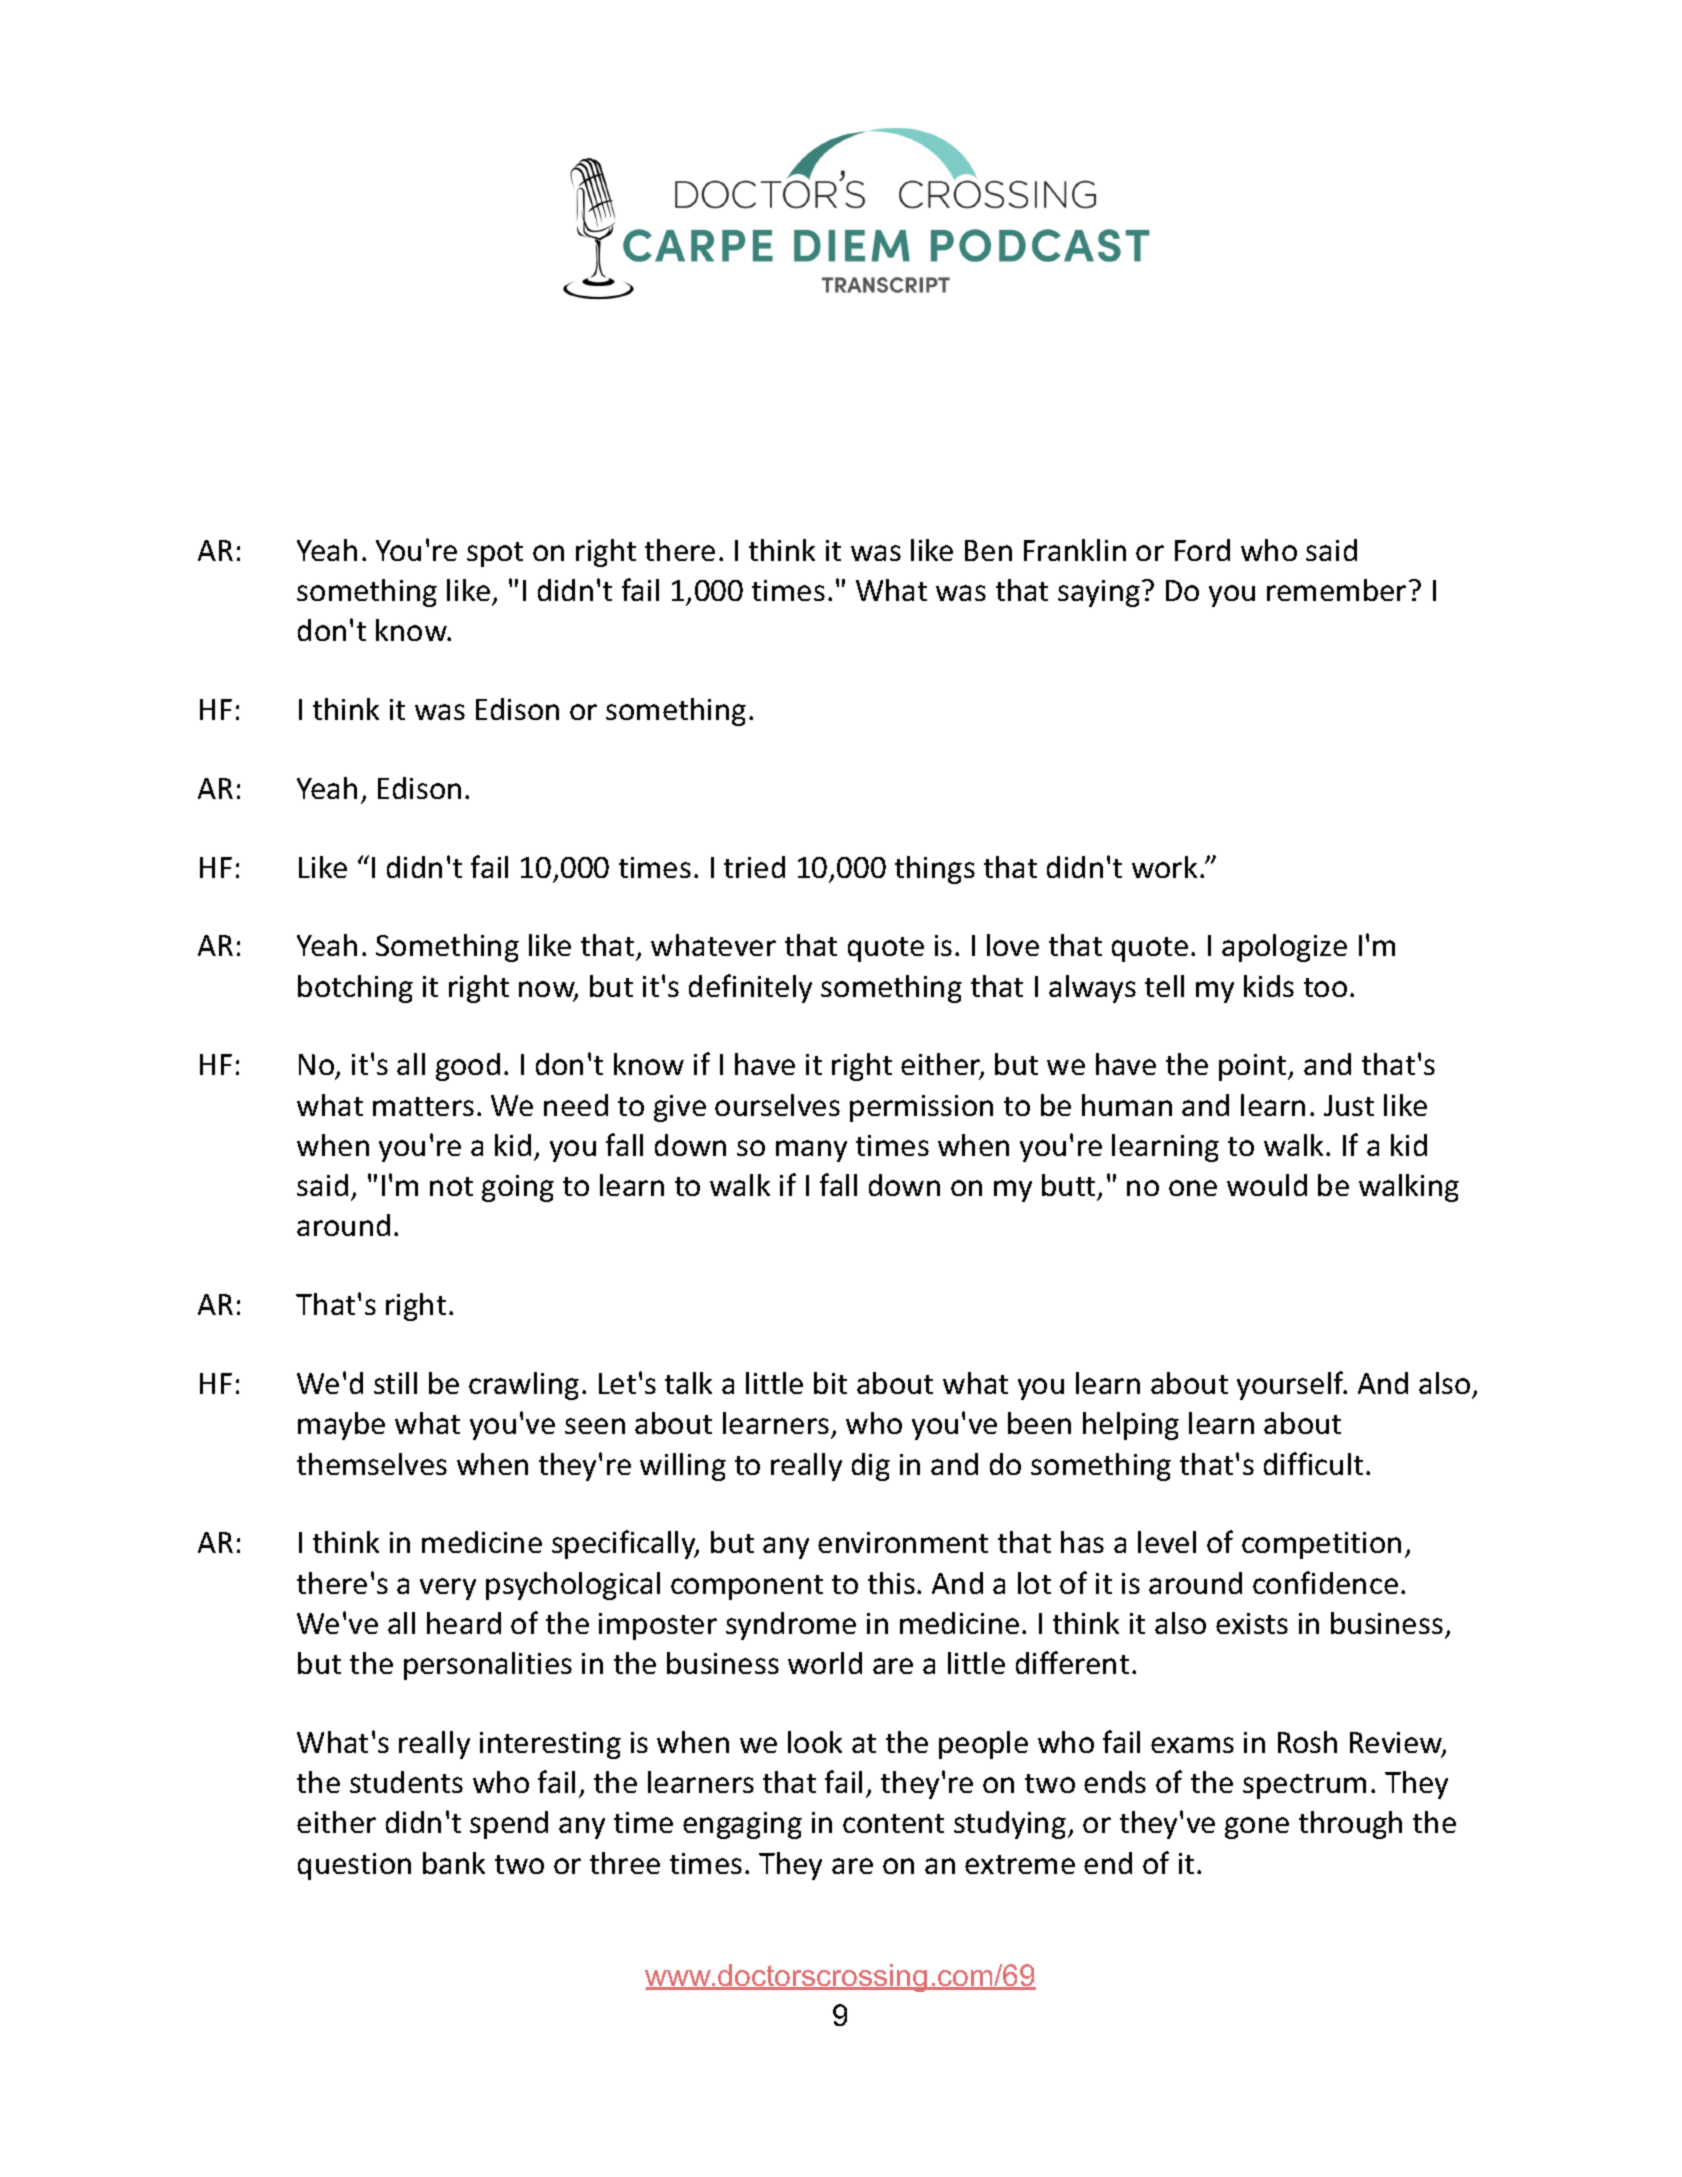 The height and width of the document is (2177, 1682). What do you see at coordinates (988, 550) in the document?
I see `Ben` at bounding box center [988, 550].
